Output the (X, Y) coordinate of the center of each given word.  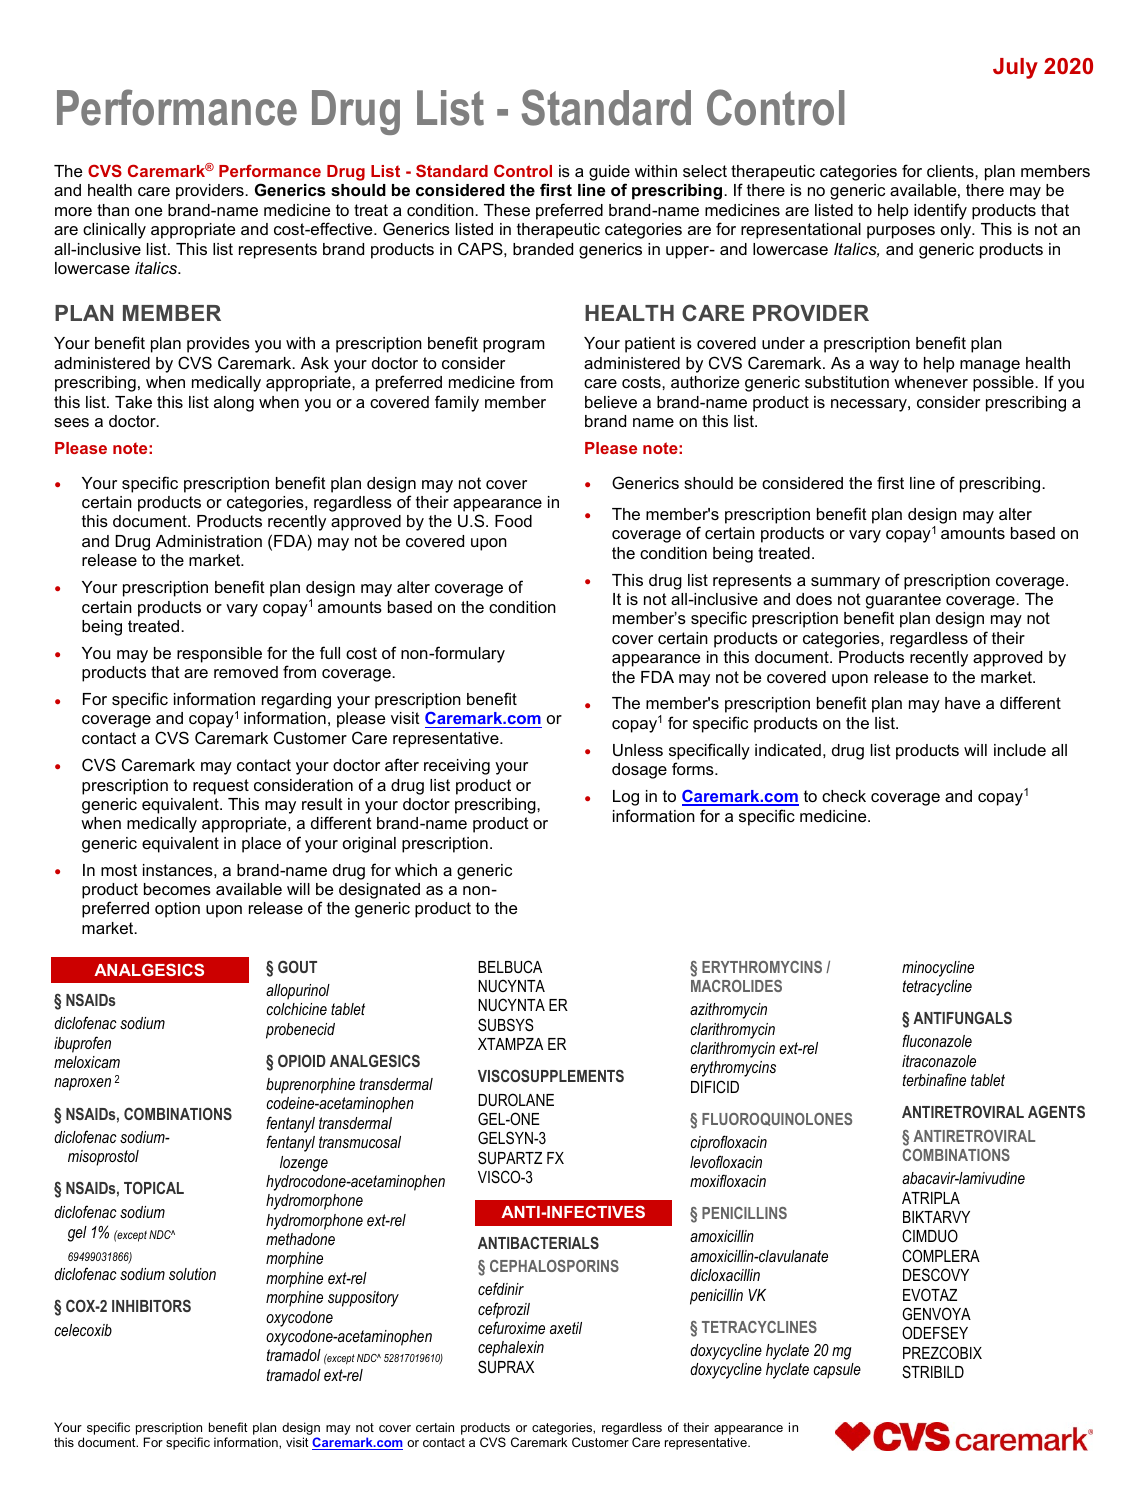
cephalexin (511, 1349)
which (416, 870)
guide (609, 173)
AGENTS (1056, 1111)
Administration (209, 541)
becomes (177, 889)
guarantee (903, 602)
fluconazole (937, 1040)
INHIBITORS (151, 1305)
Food (513, 521)
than (113, 210)
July (1015, 68)
